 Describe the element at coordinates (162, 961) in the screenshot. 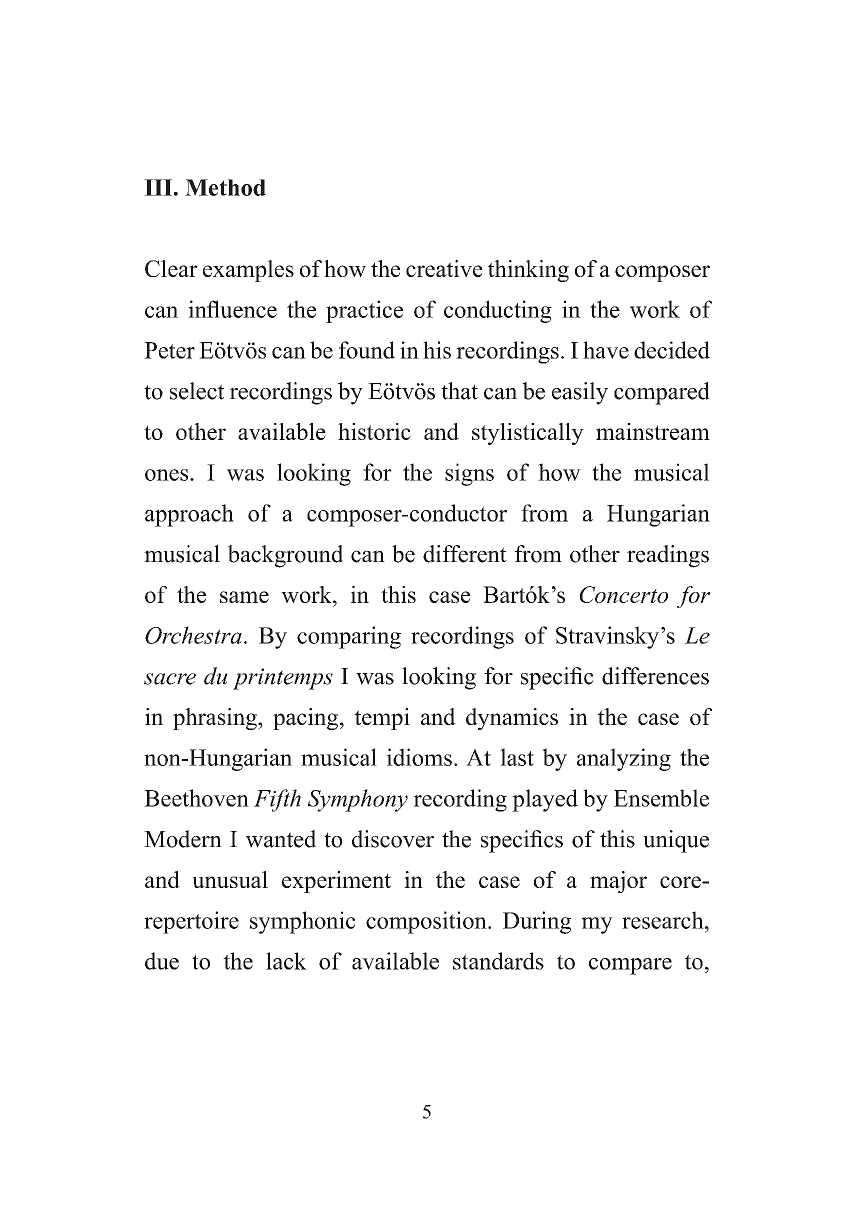

I see `due` at that location.
